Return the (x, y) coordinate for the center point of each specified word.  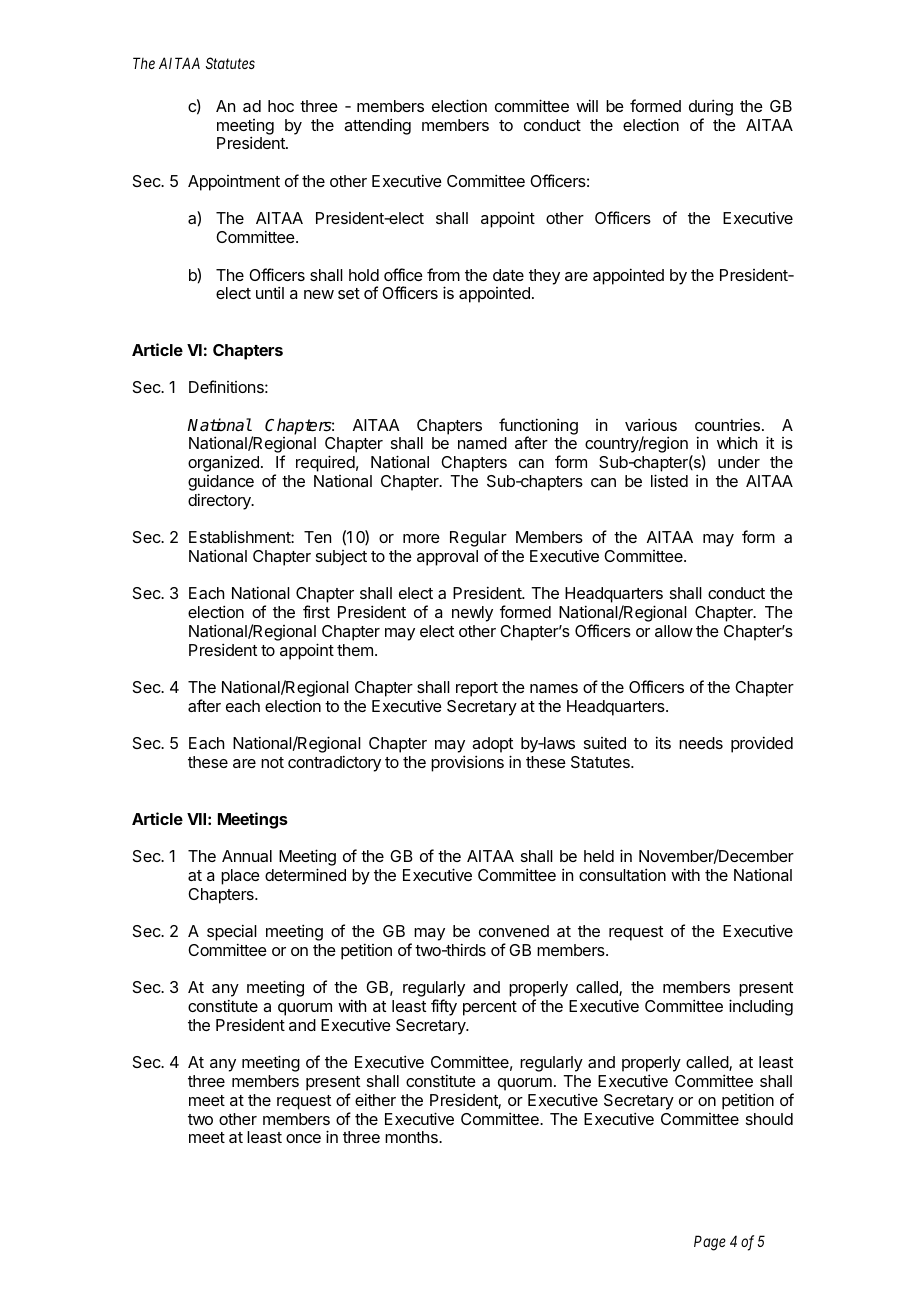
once (303, 1138)
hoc (281, 106)
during (711, 107)
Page (710, 1243)
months (412, 1137)
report (477, 689)
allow (674, 631)
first (316, 611)
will (587, 105)
